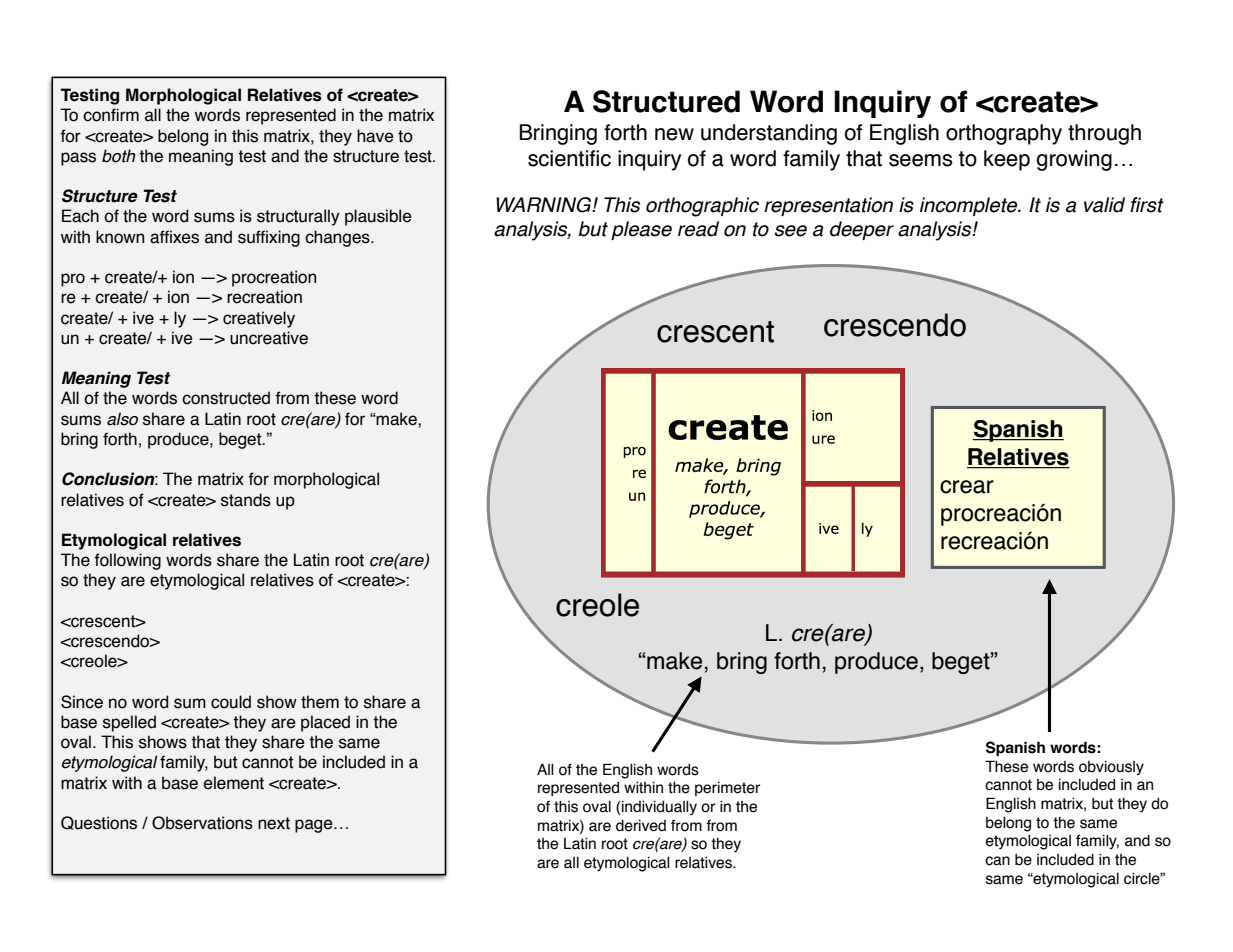 The height and width of the screenshot is (952, 1233). I want to click on recreation, so click(264, 297).
